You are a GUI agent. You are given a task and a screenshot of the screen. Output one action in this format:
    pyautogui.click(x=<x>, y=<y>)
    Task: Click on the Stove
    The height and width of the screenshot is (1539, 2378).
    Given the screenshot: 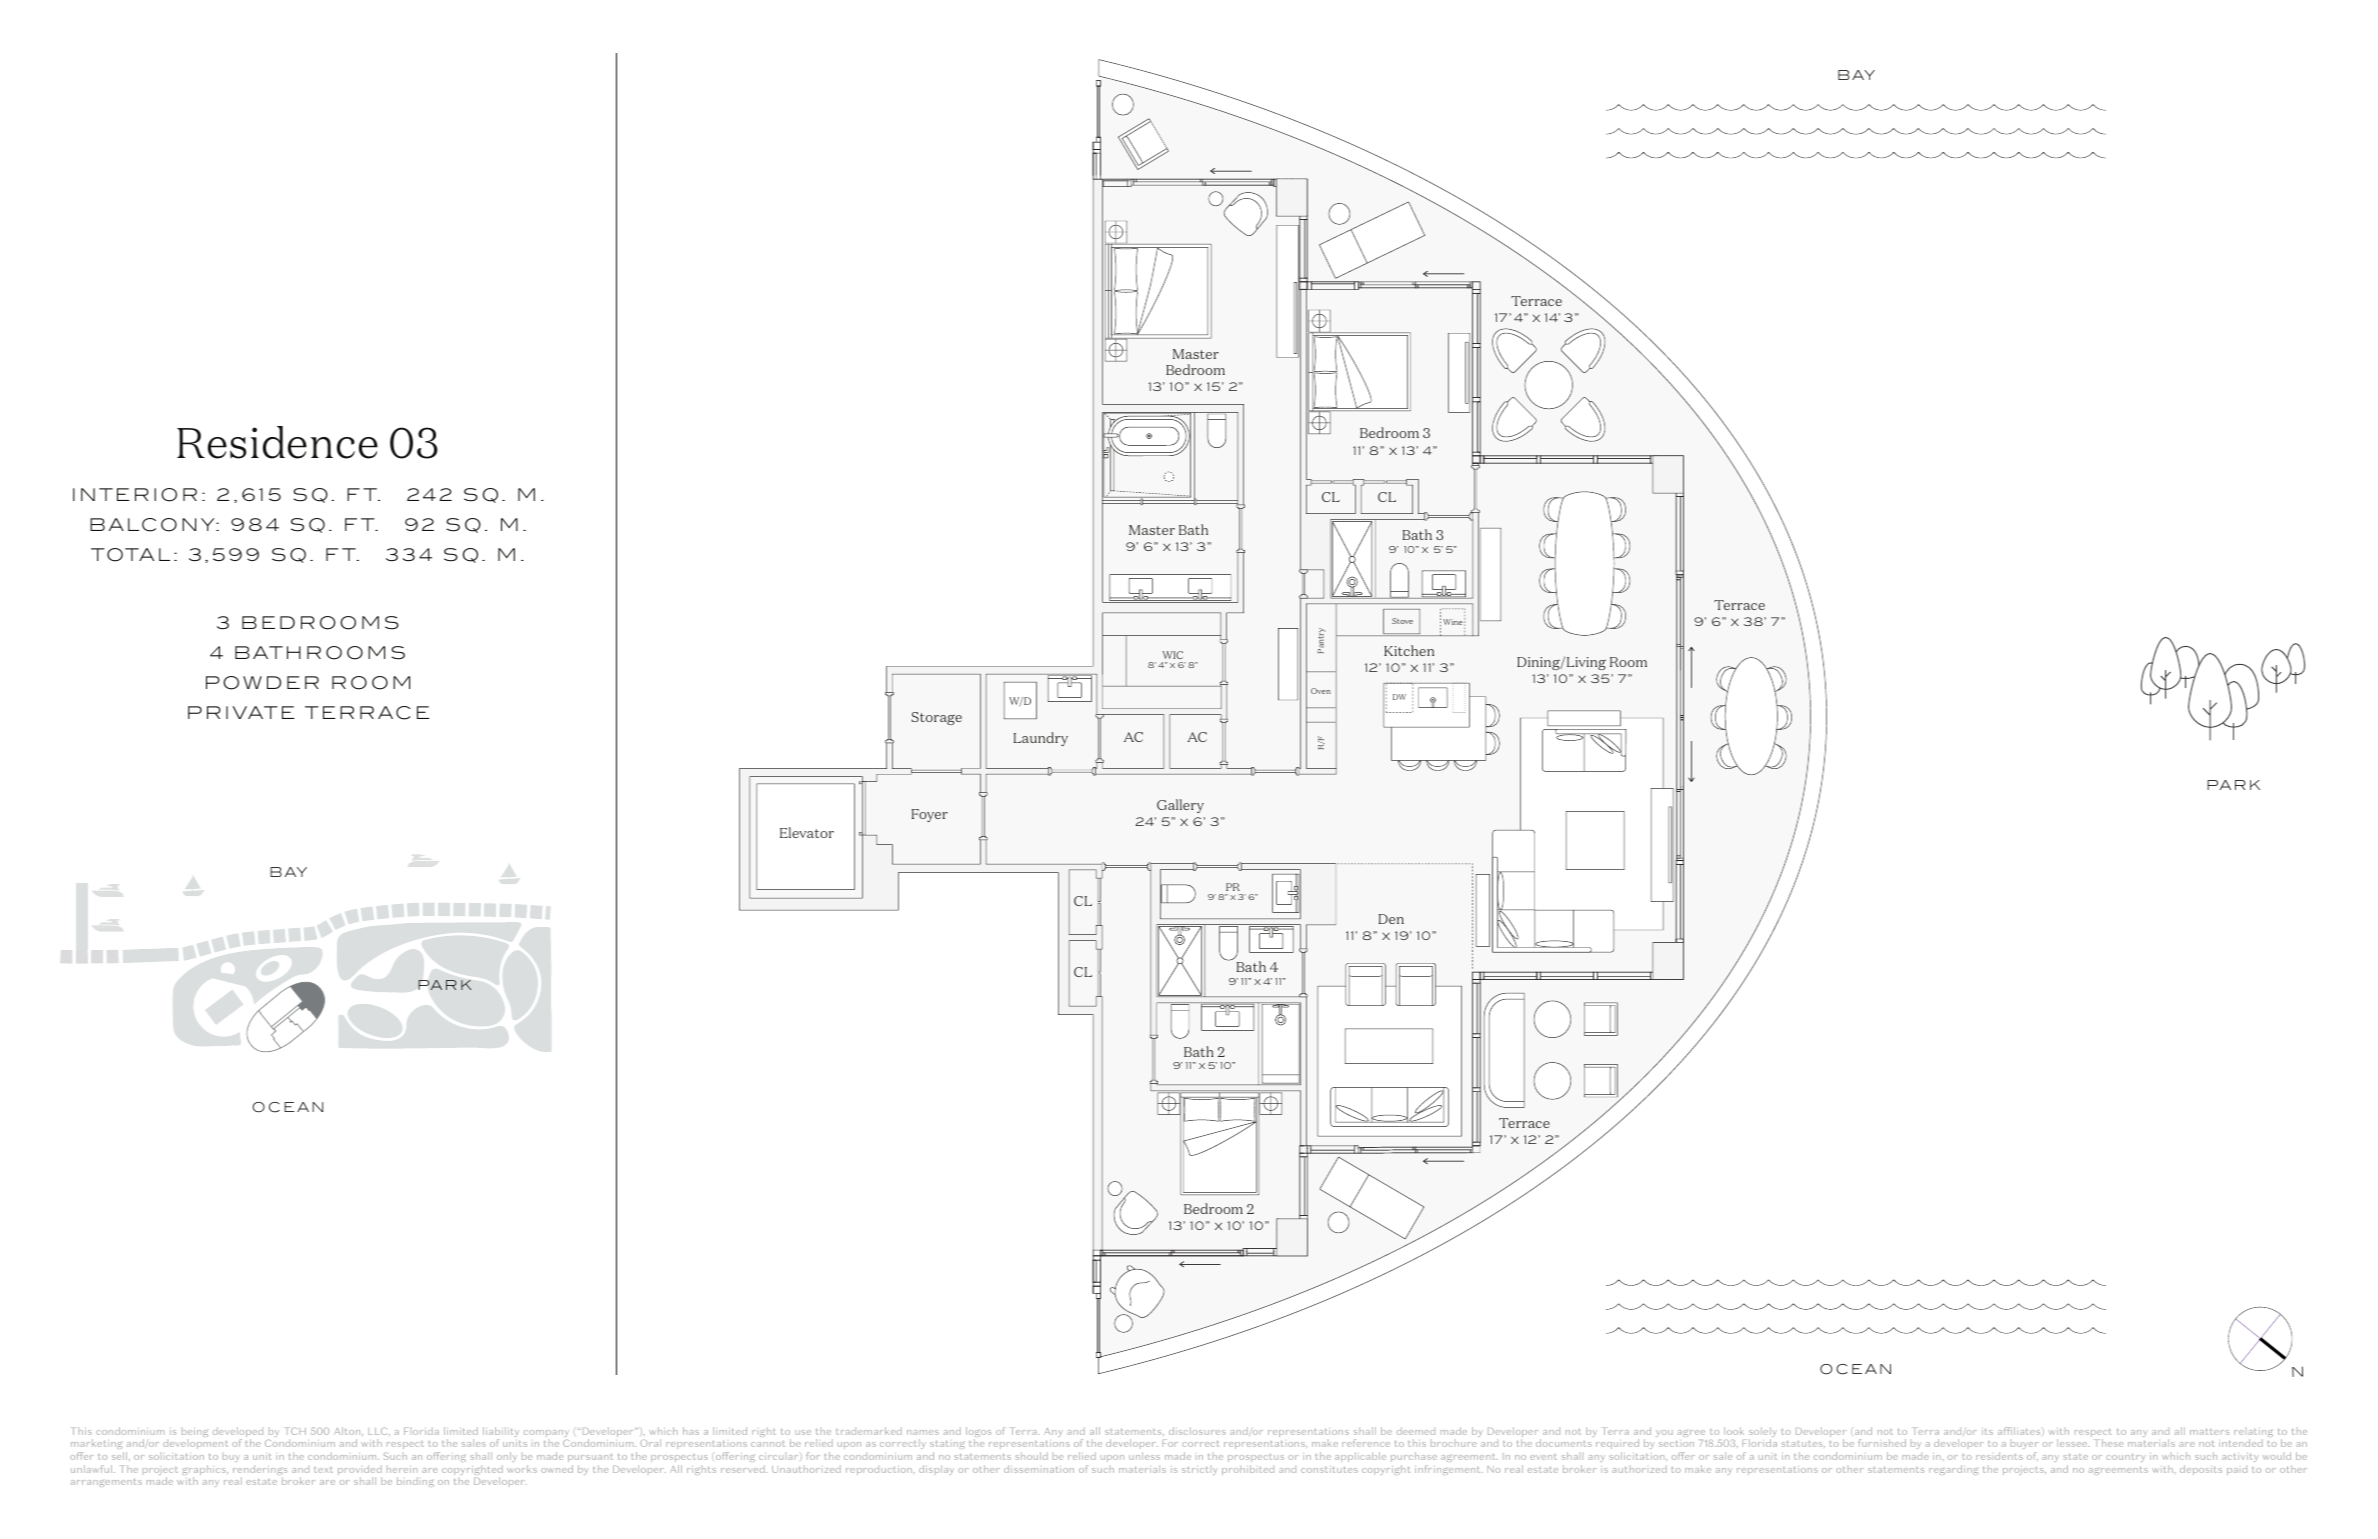 What is the action you would take?
    pyautogui.click(x=1402, y=621)
